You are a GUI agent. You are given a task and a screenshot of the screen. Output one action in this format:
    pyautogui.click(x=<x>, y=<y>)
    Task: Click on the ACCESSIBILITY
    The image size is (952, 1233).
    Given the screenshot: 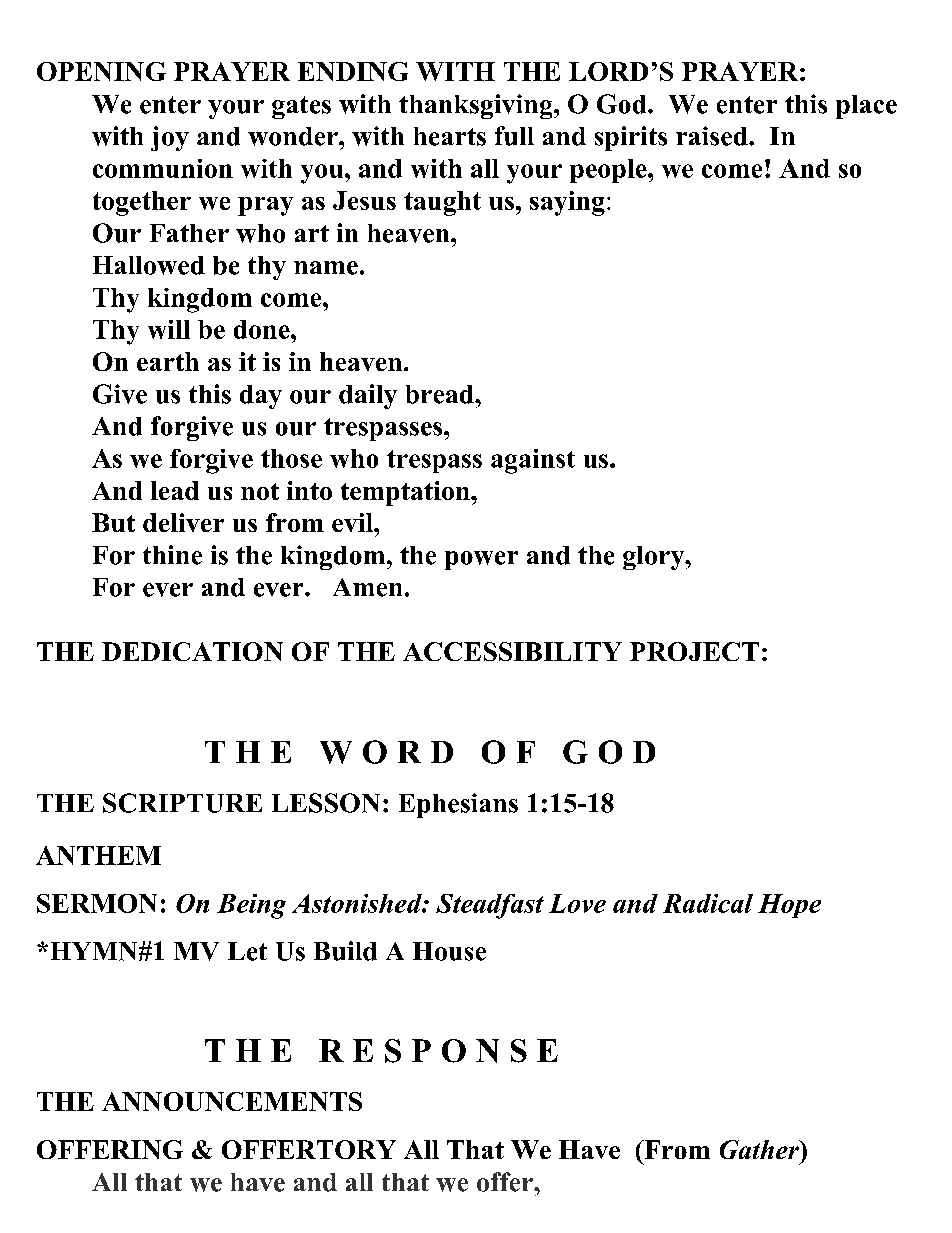 What is the action you would take?
    pyautogui.click(x=512, y=651)
